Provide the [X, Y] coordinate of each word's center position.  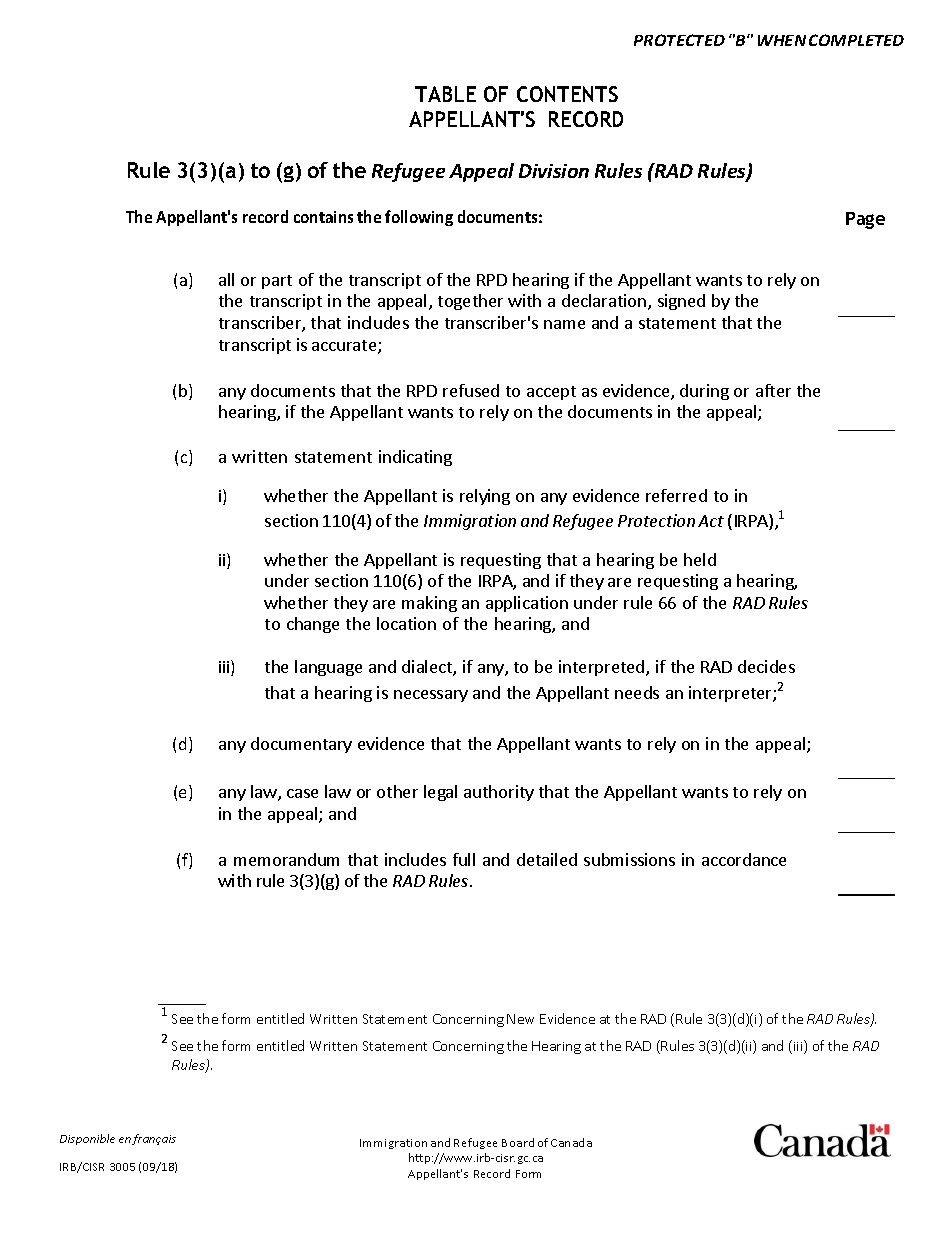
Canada [571, 1142]
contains [323, 217]
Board [518, 1142]
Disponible [87, 1139]
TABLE [445, 94]
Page [865, 220]
